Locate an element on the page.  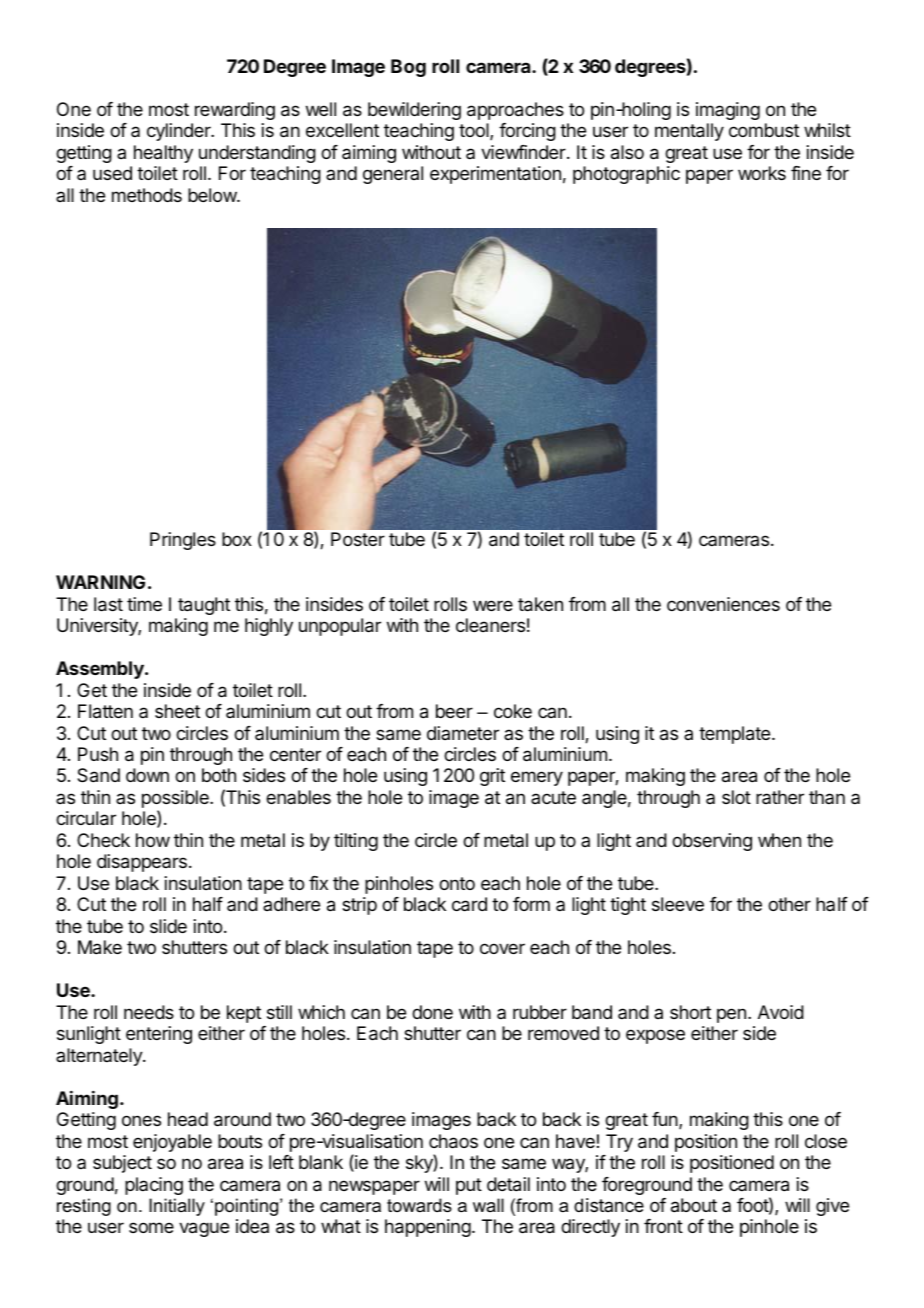
imaging is located at coordinates (728, 111).
